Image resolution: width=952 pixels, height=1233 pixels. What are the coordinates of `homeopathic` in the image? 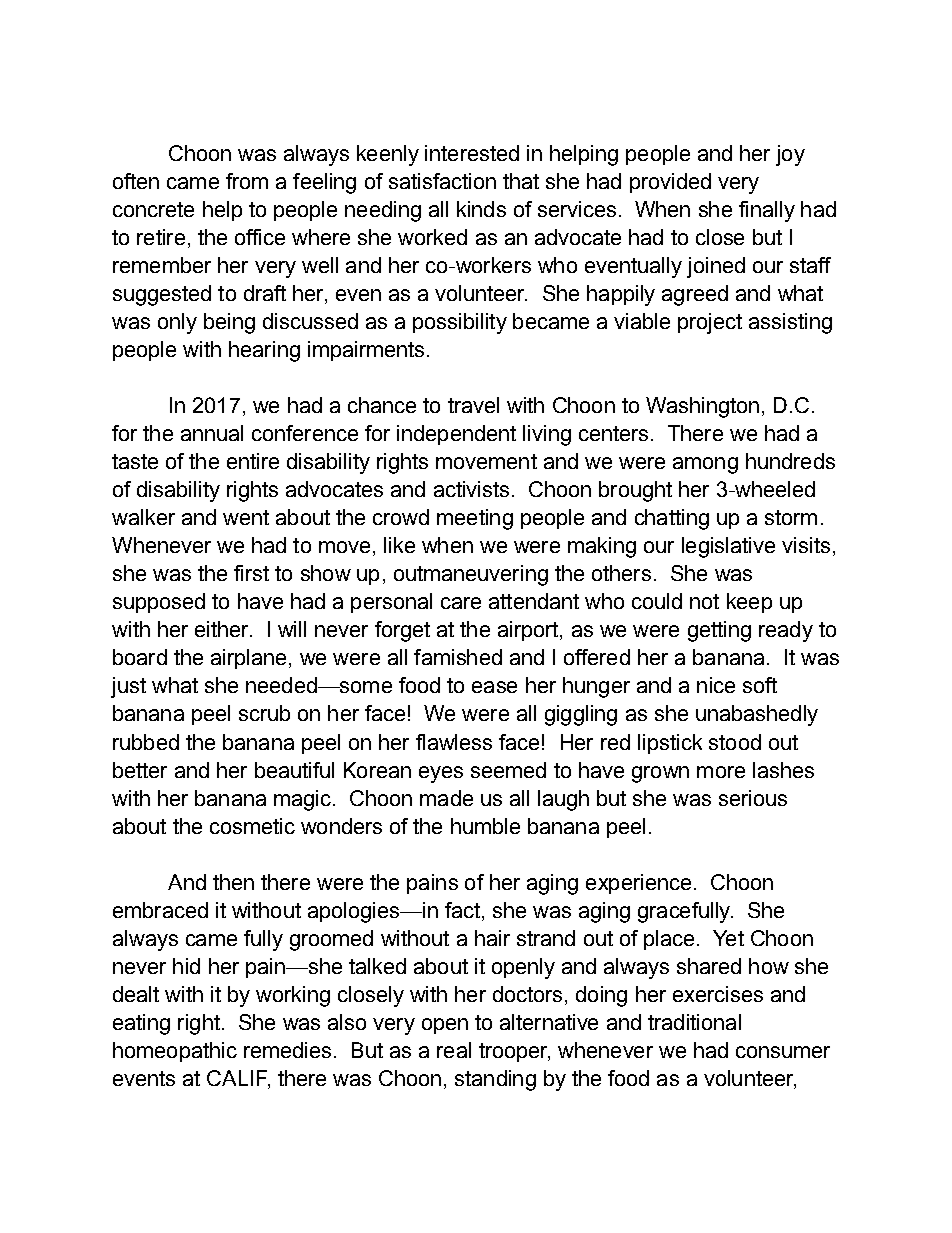 It's located at (175, 1052).
